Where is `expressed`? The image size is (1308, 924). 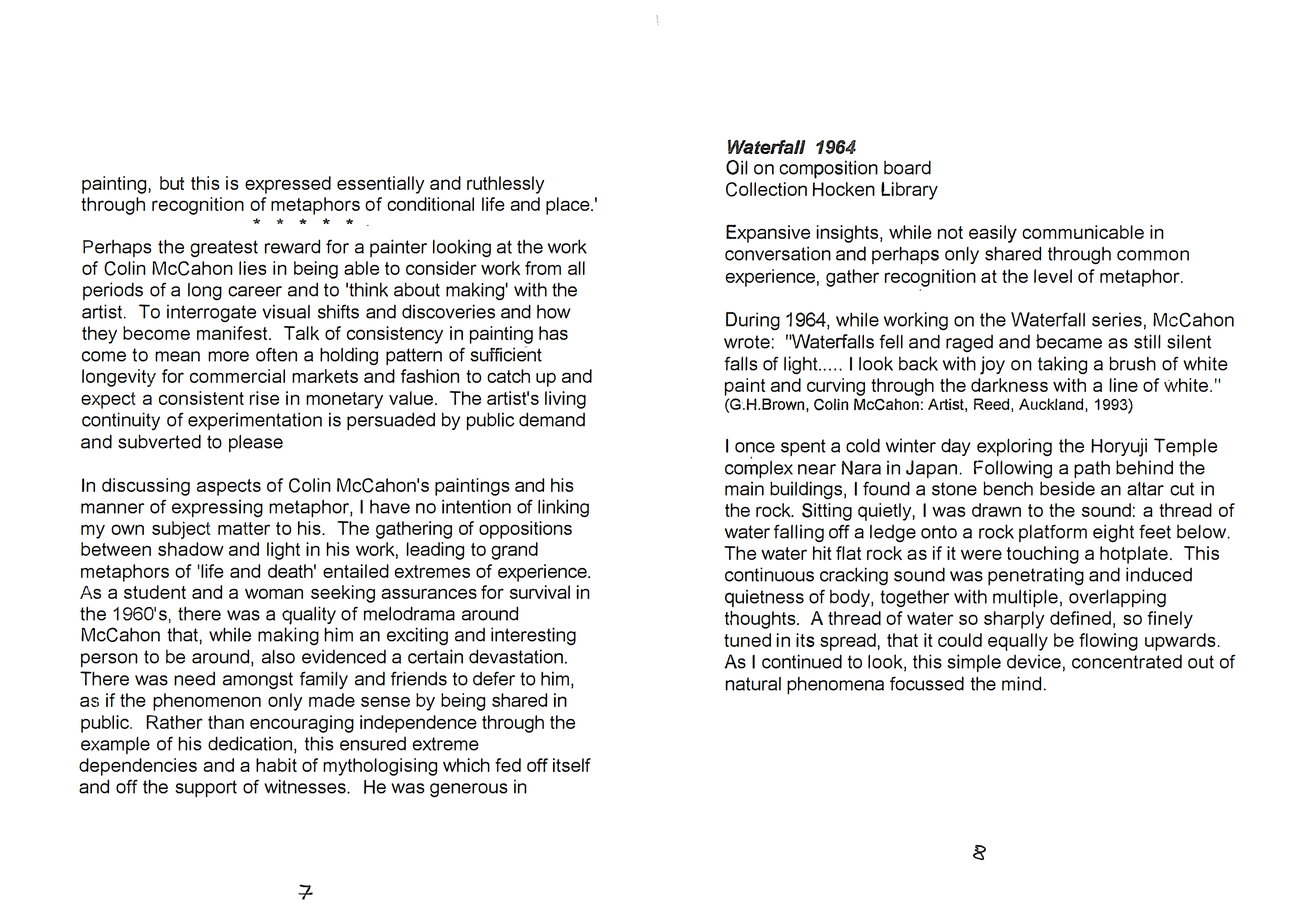
expressed is located at coordinates (288, 185).
